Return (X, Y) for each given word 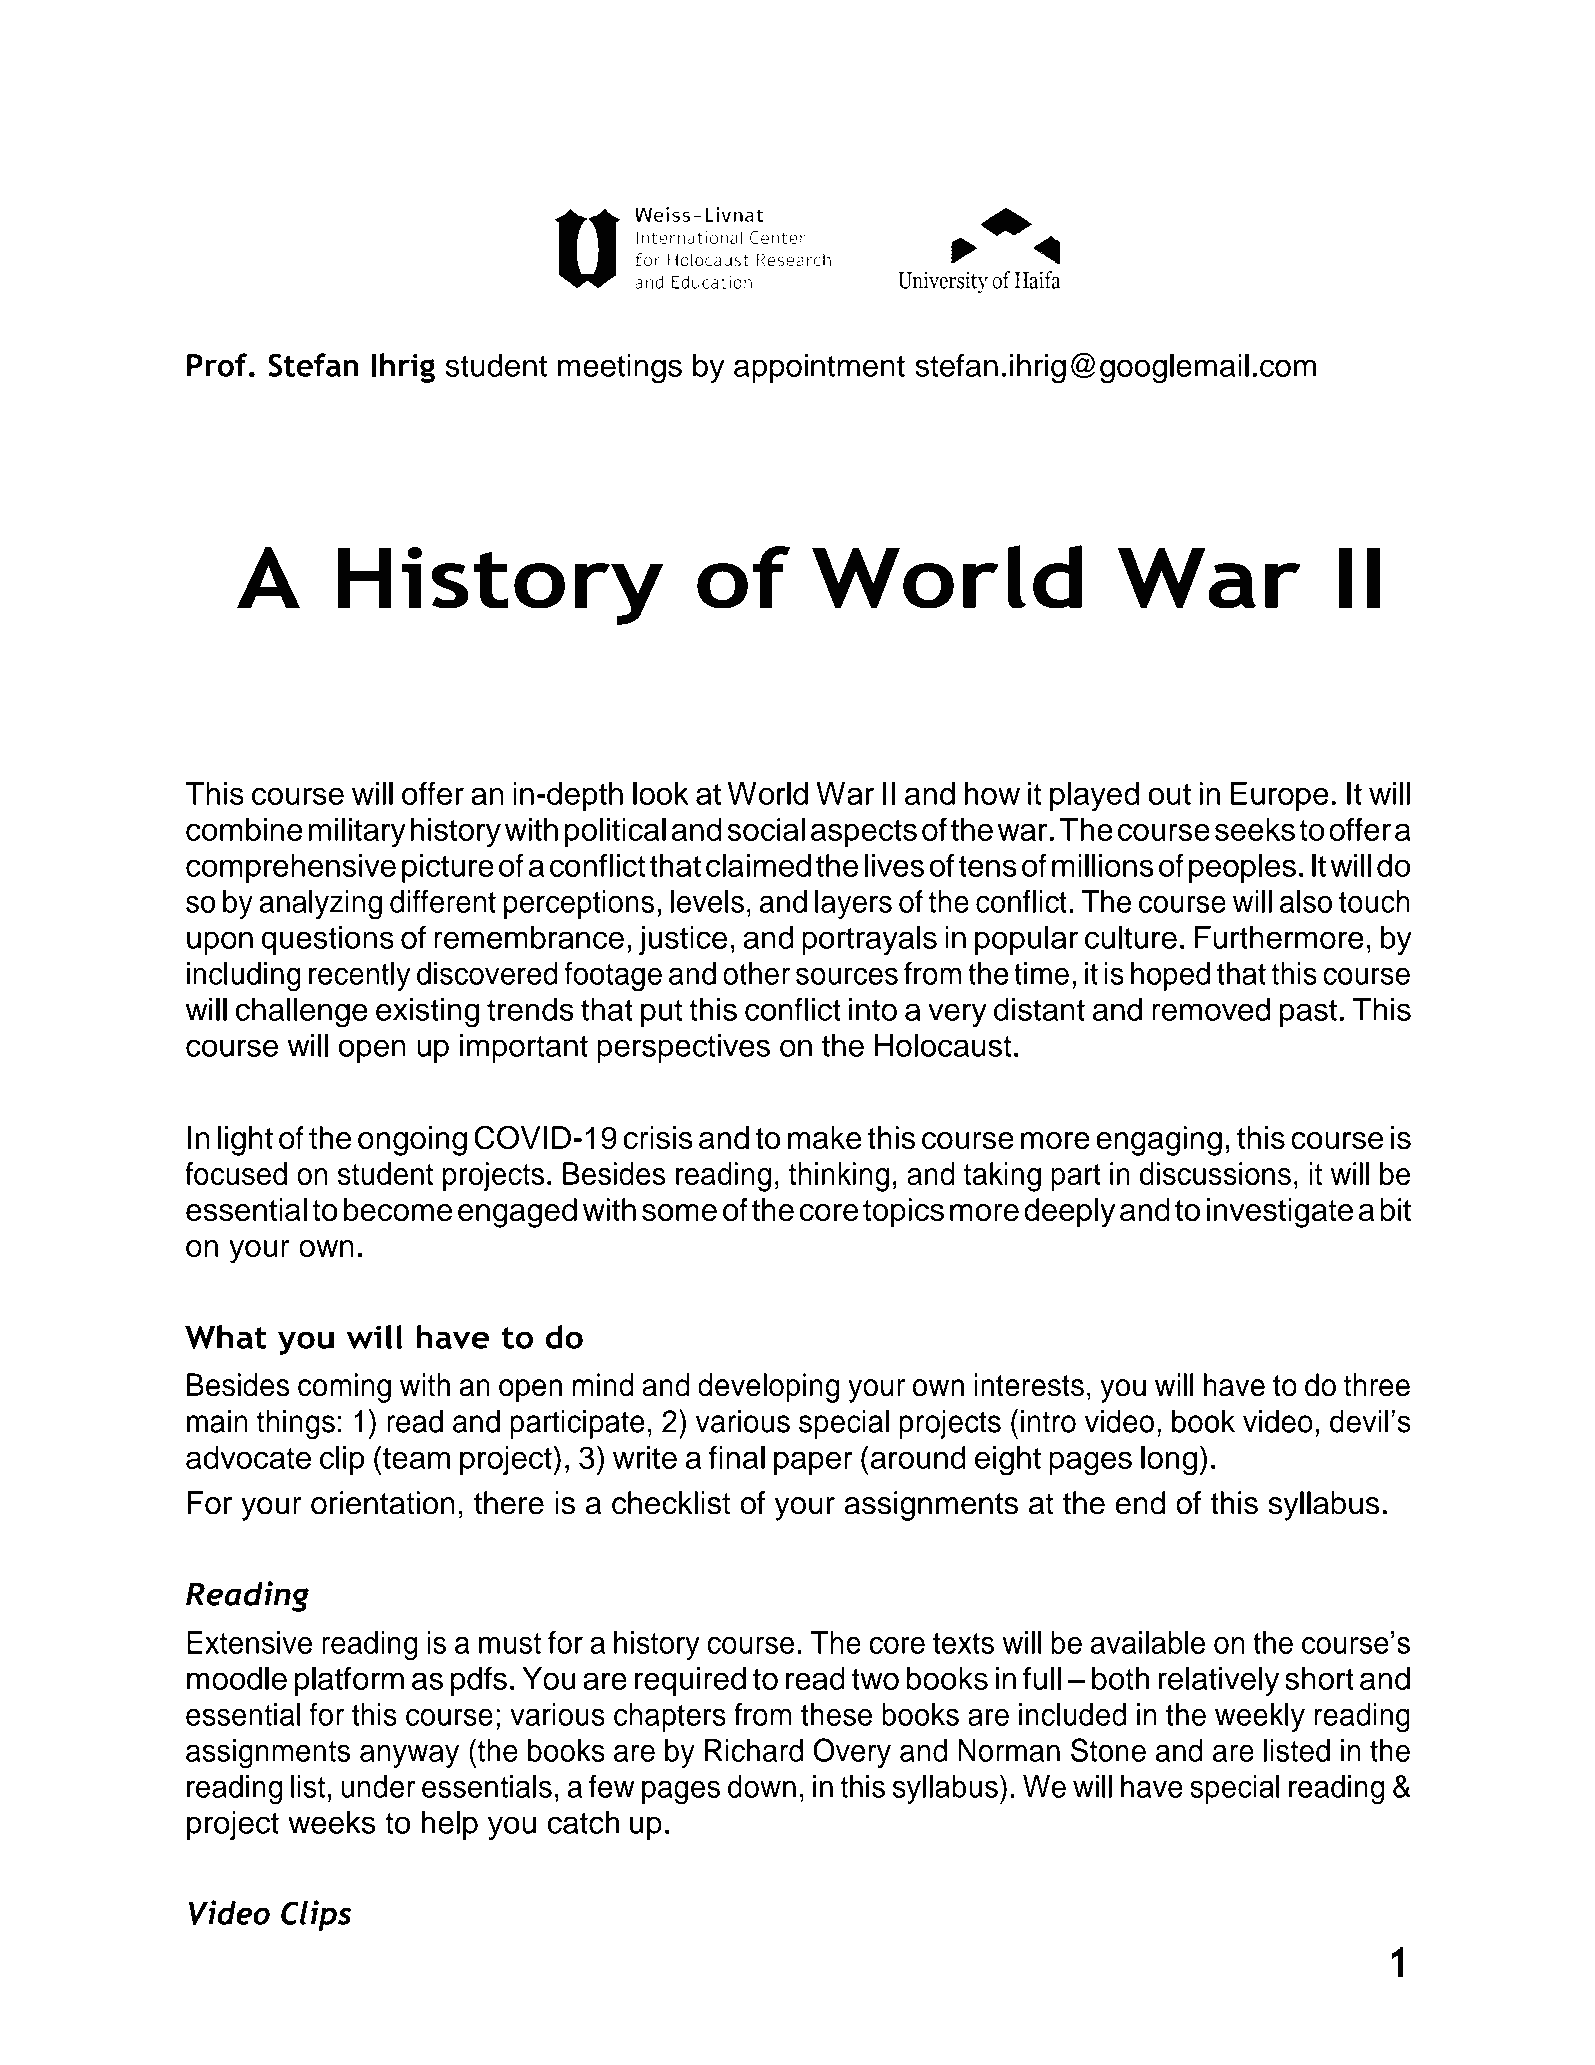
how (992, 793)
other (756, 973)
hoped (1170, 976)
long (1169, 1461)
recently (359, 976)
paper (813, 1463)
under (378, 1786)
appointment (819, 368)
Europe (1280, 796)
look (661, 793)
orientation (383, 1503)
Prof (218, 365)
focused (236, 1174)
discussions (1215, 1174)
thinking (839, 1177)
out (1169, 794)
